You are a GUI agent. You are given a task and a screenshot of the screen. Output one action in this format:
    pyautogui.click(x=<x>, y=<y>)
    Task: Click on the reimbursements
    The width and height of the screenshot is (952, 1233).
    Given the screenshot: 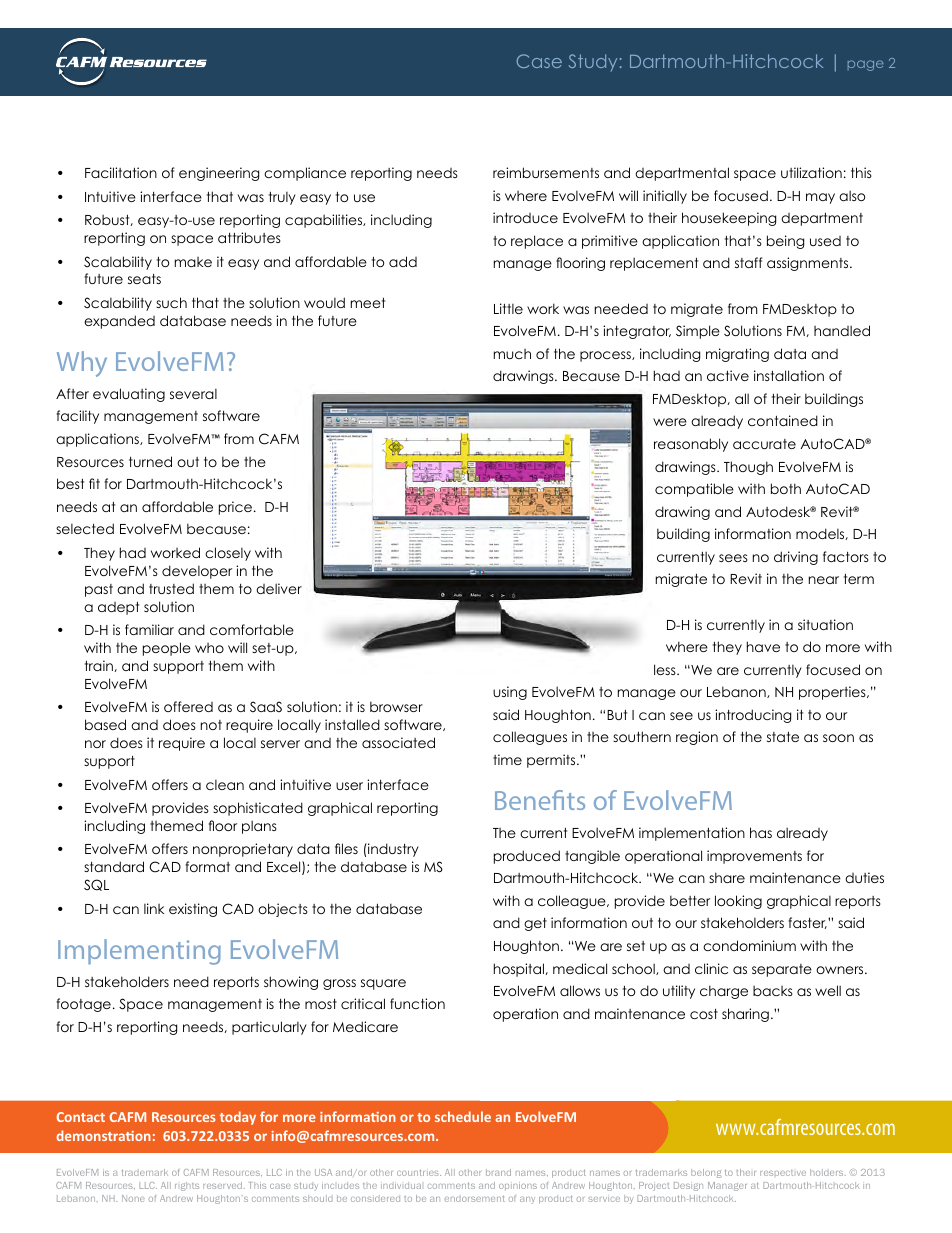 What is the action you would take?
    pyautogui.click(x=546, y=172)
